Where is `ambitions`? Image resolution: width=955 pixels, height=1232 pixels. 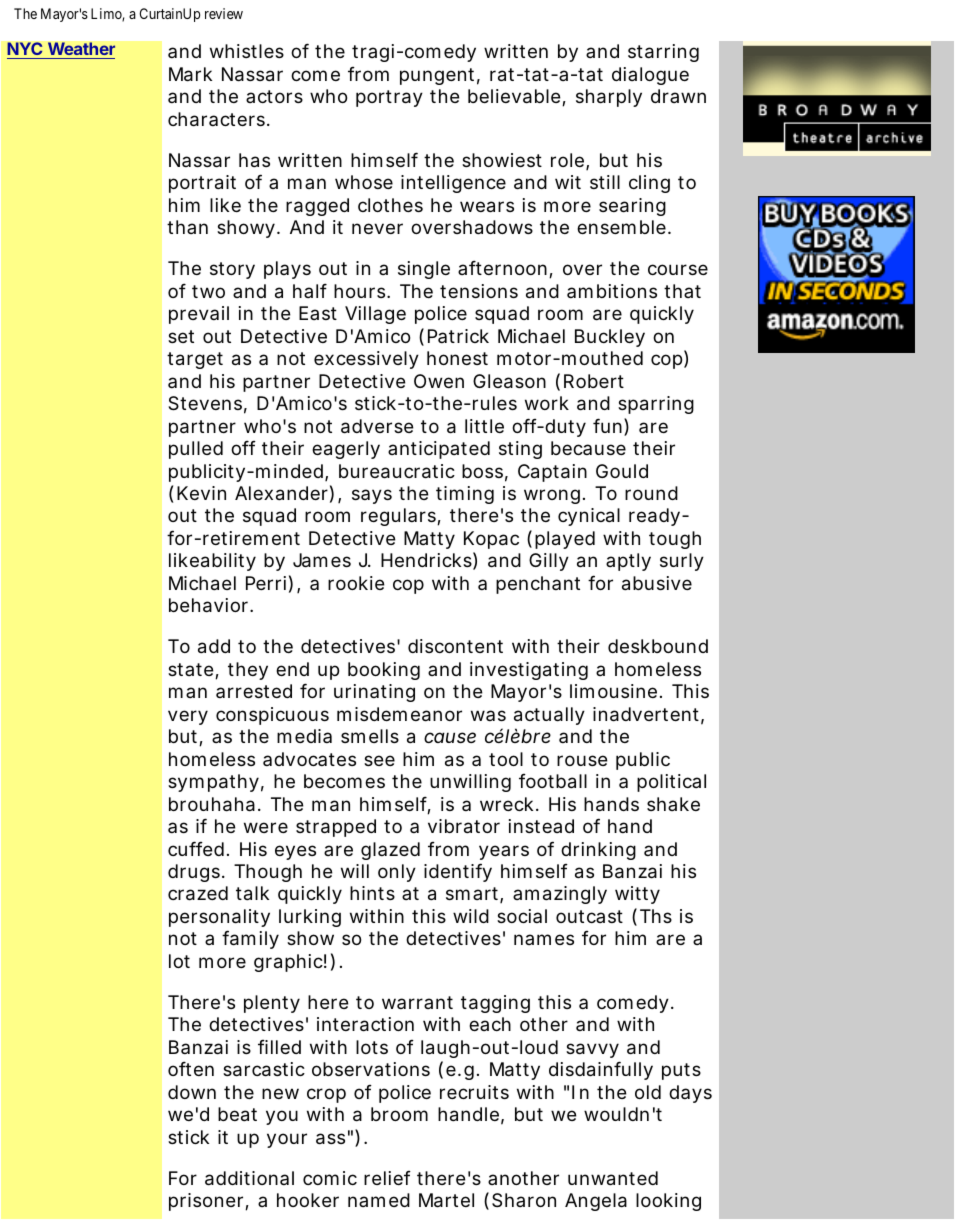
ambitions is located at coordinates (612, 291).
